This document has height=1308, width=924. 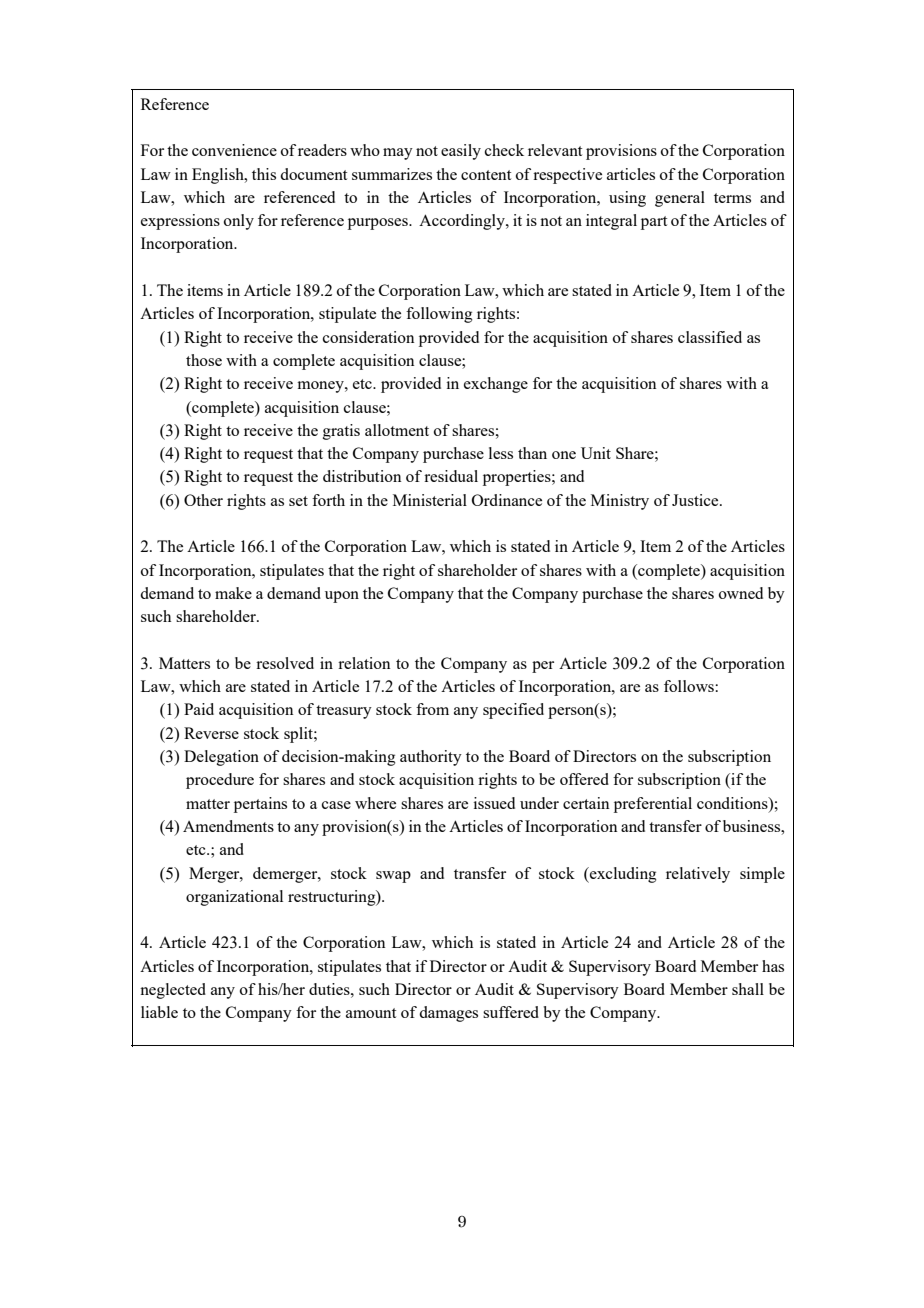 What do you see at coordinates (448, 1014) in the document?
I see `damages` at bounding box center [448, 1014].
